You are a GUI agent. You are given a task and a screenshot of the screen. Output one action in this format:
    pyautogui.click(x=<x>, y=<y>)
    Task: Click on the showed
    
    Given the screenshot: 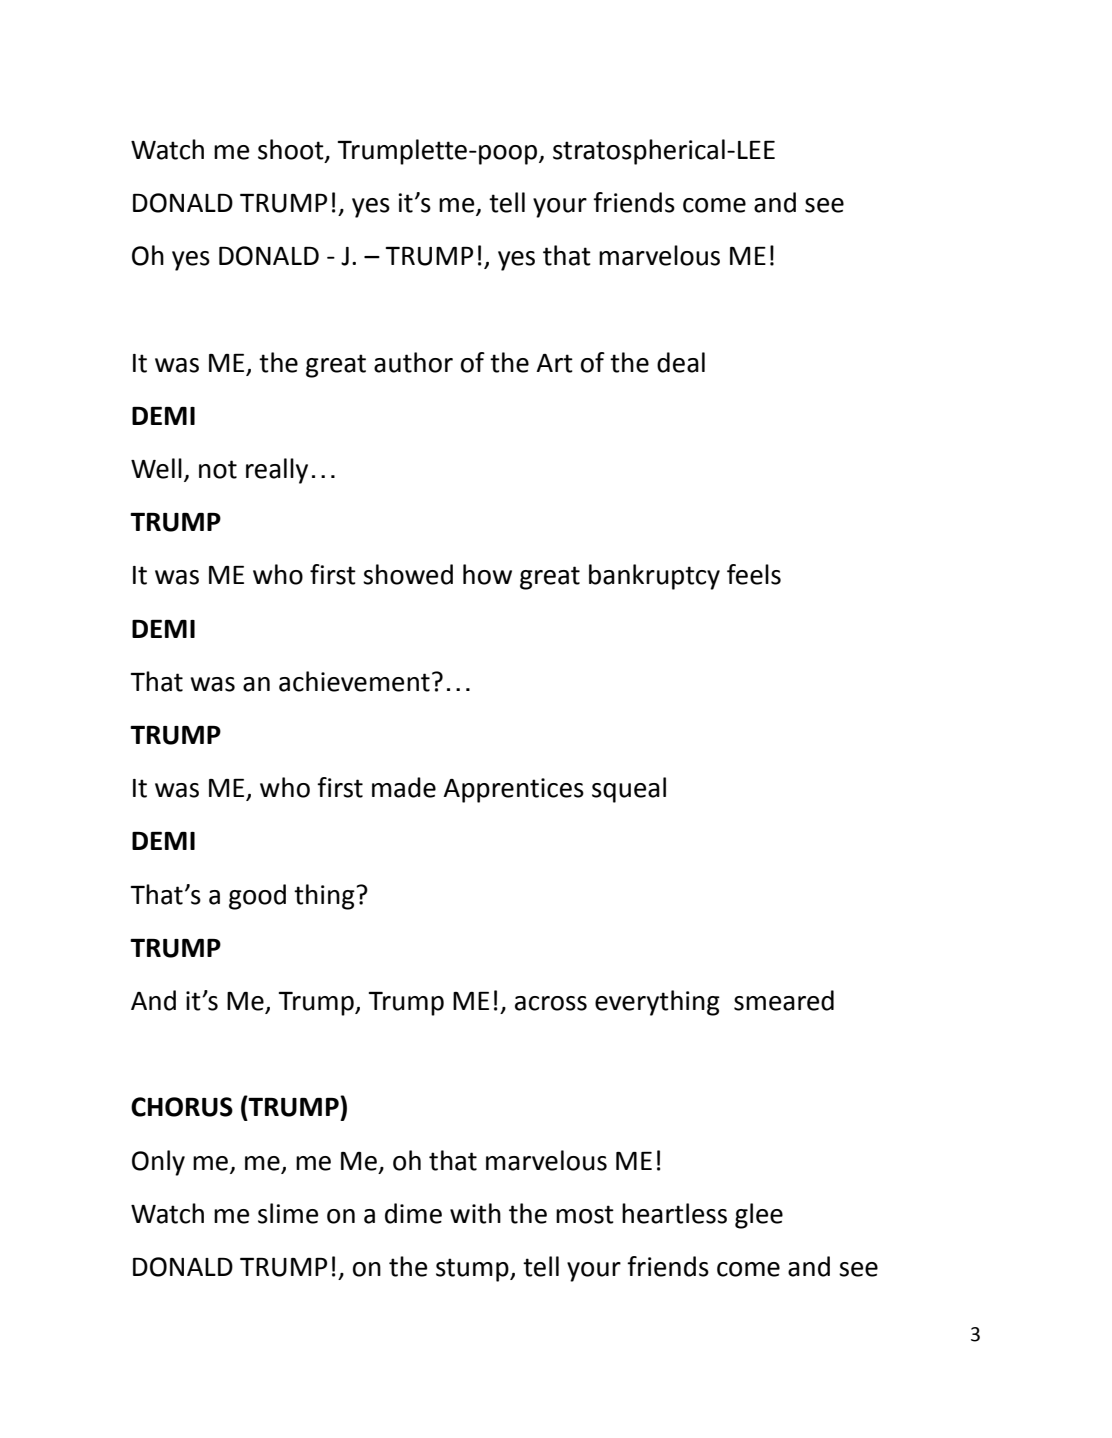 What is the action you would take?
    pyautogui.click(x=408, y=574)
